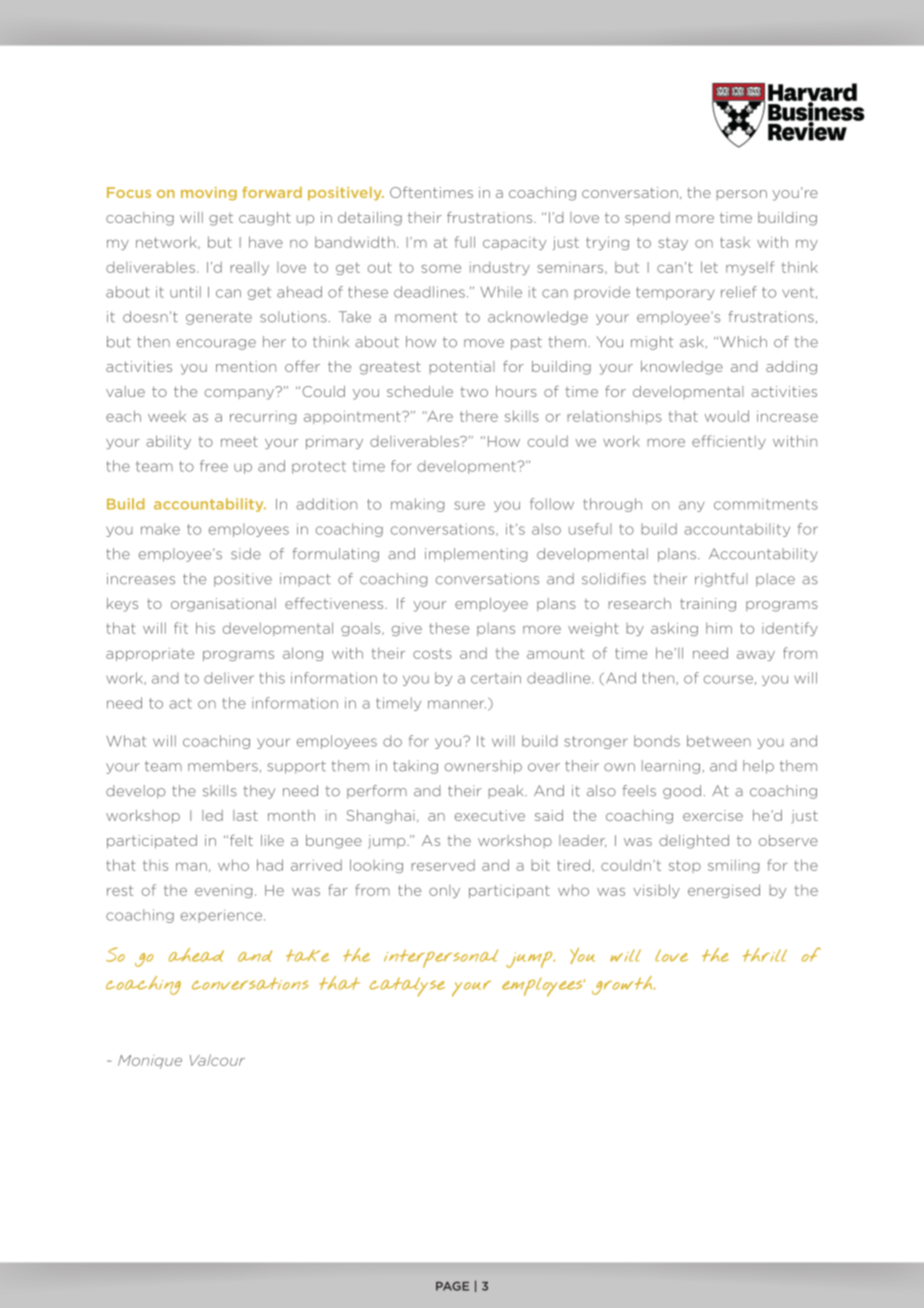 The image size is (924, 1308). Describe the element at coordinates (721, 580) in the image. I see `rightful` at that location.
